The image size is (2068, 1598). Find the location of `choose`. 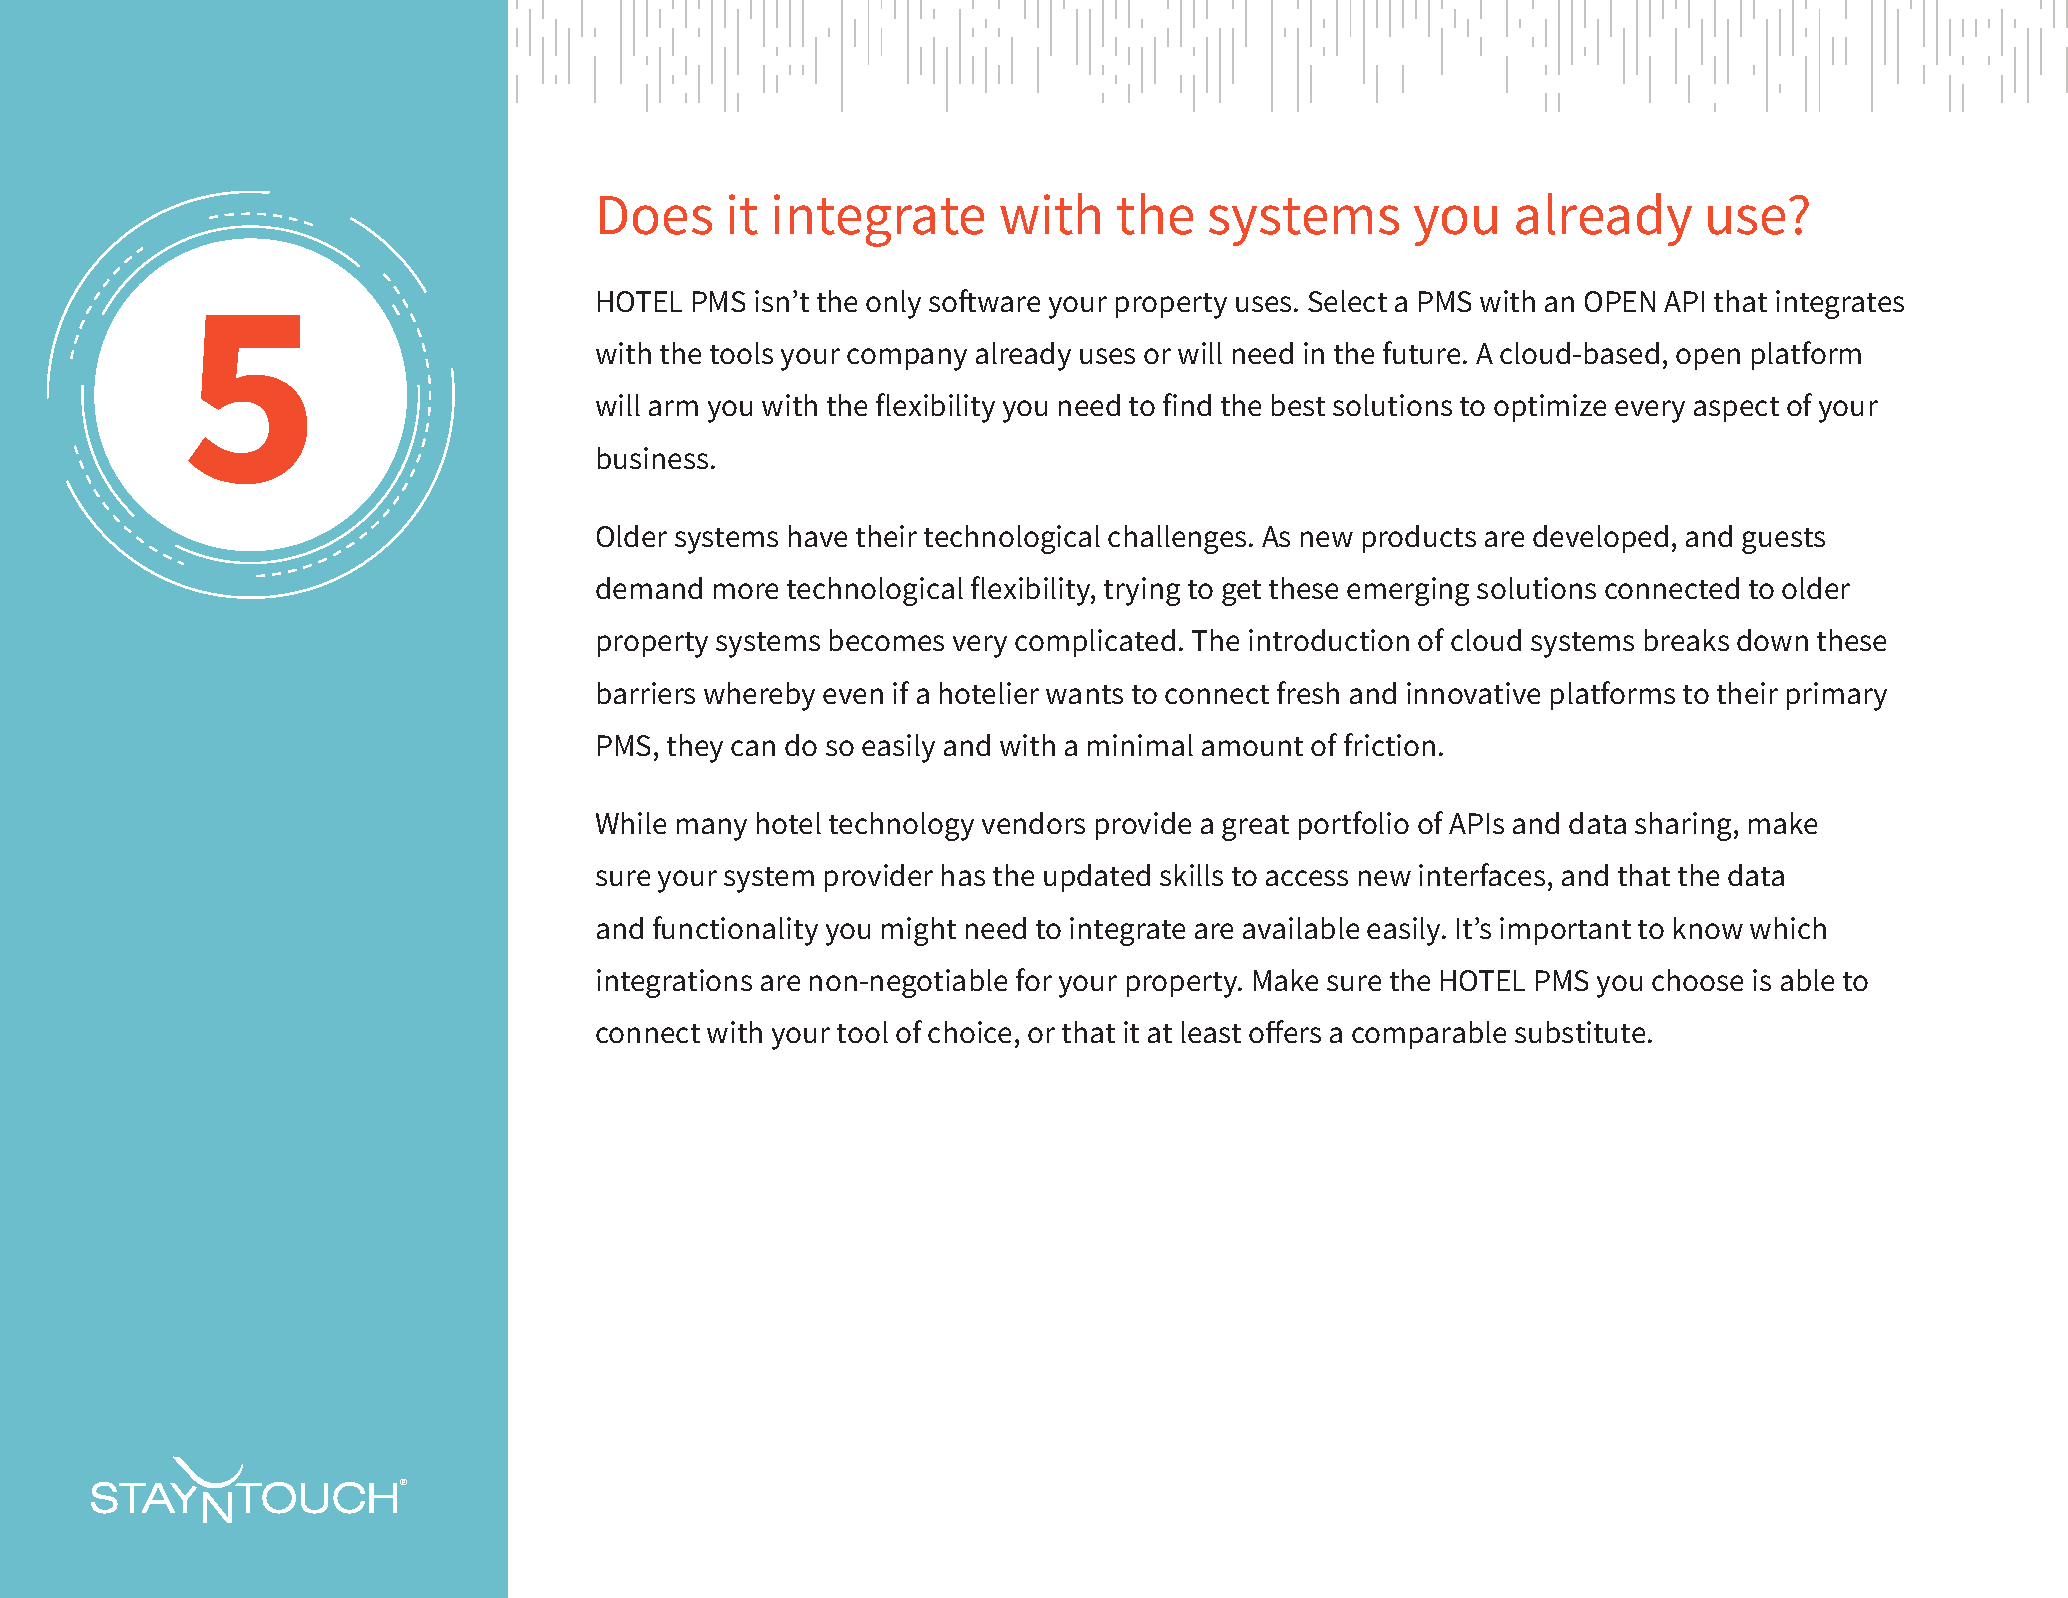

choose is located at coordinates (1697, 980).
